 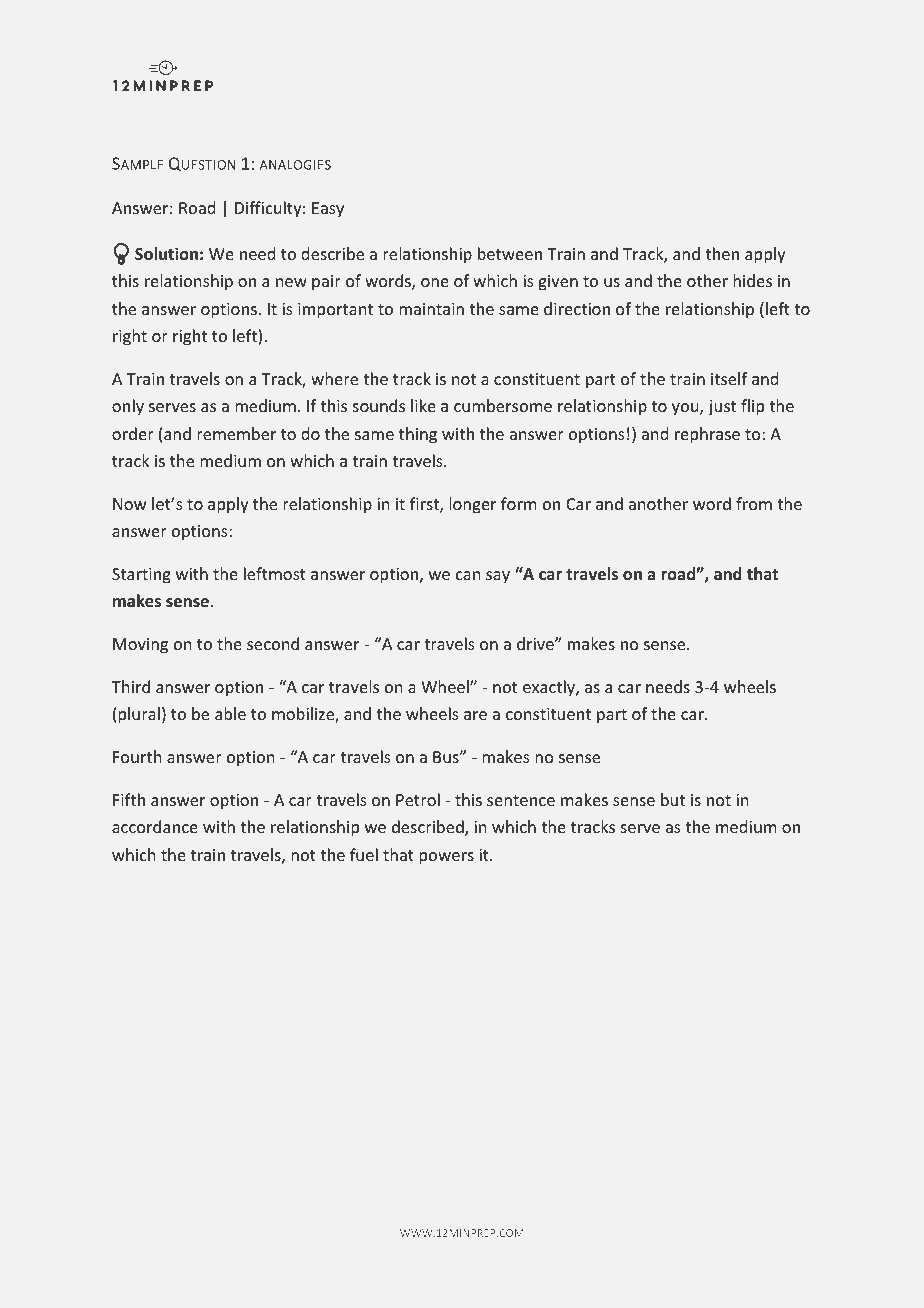 I want to click on can, so click(x=468, y=575).
